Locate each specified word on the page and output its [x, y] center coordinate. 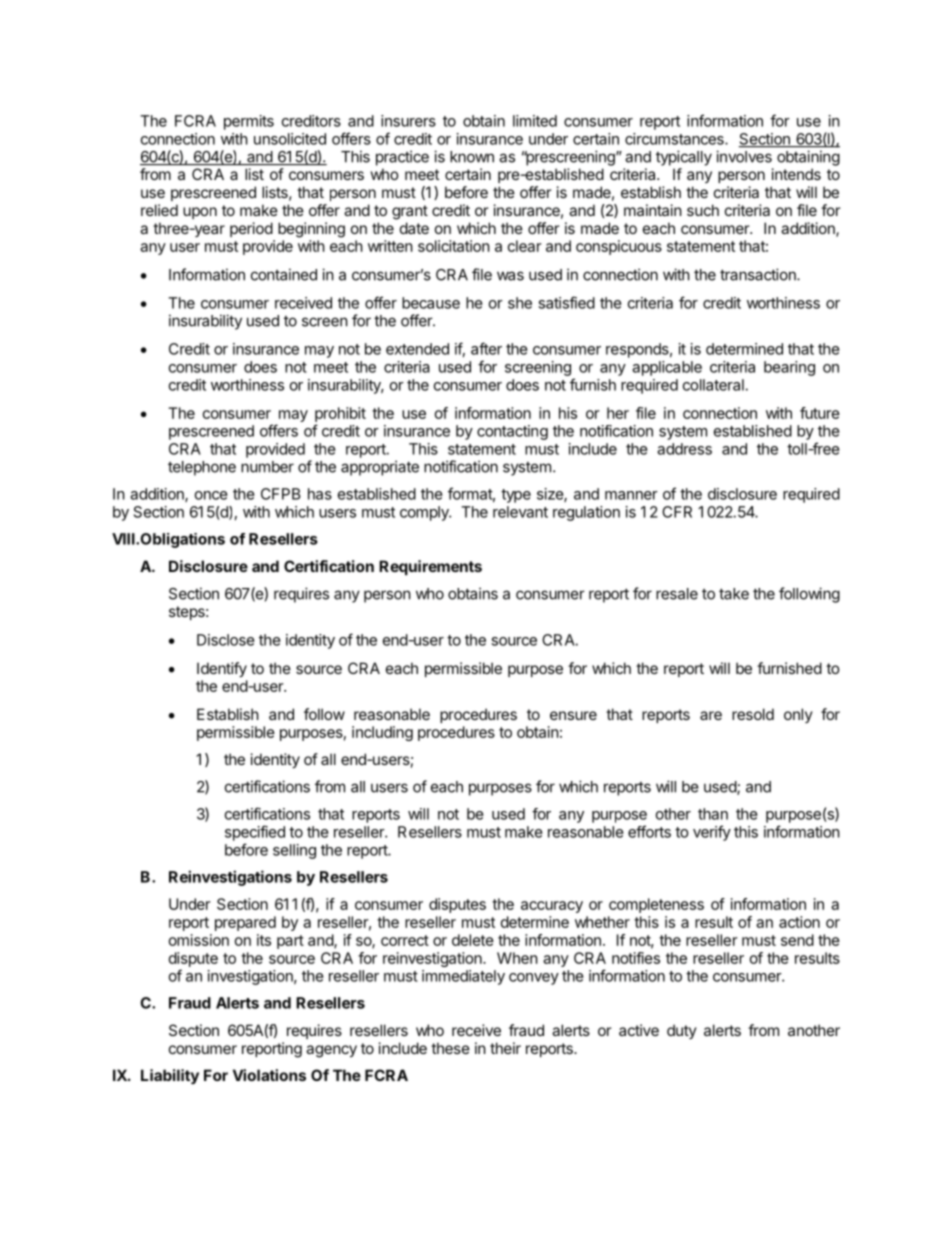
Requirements [430, 567]
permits [249, 122]
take [734, 594]
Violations [269, 1075]
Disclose [226, 640]
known [472, 157]
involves [744, 156]
